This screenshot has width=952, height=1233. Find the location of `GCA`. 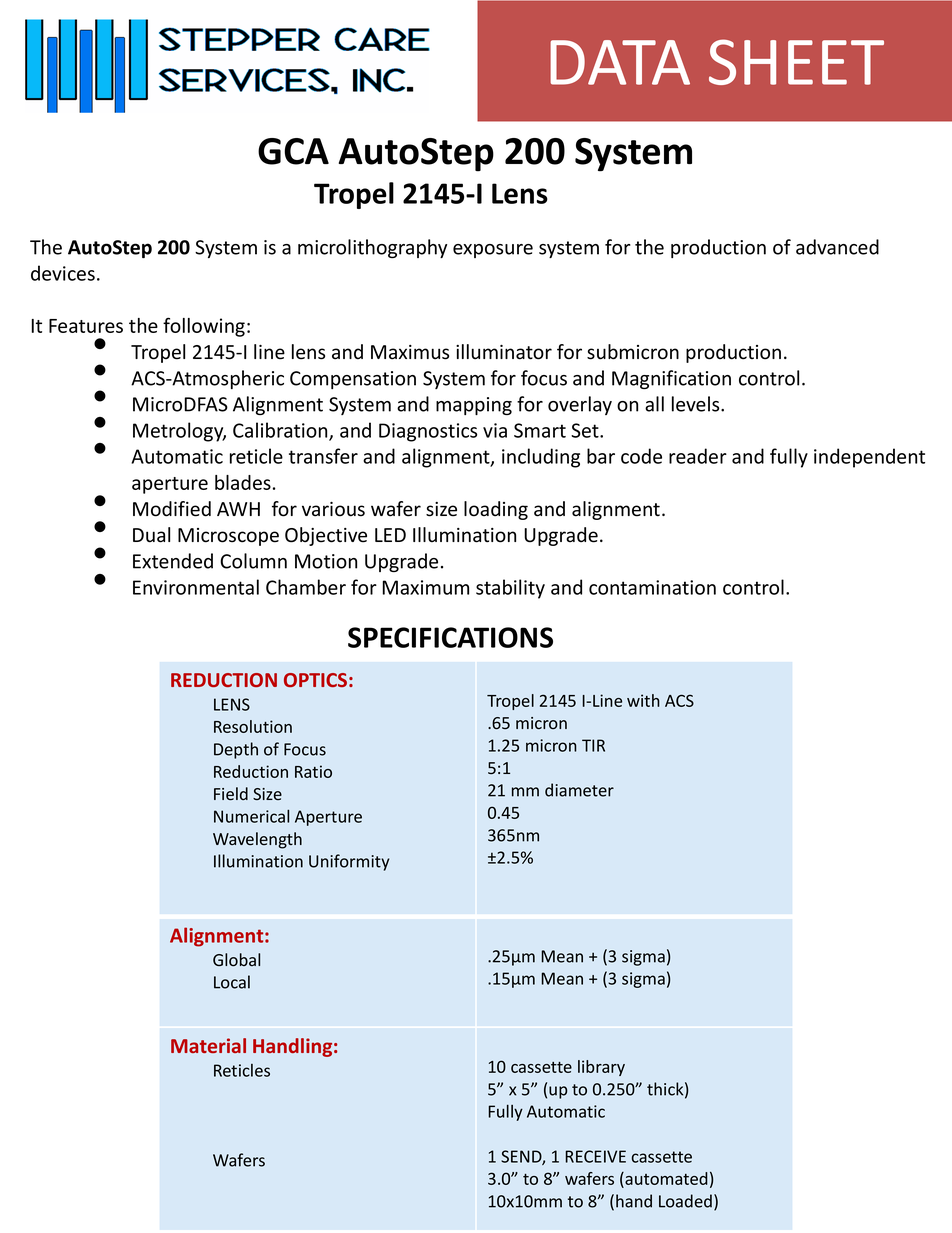

GCA is located at coordinates (293, 151).
